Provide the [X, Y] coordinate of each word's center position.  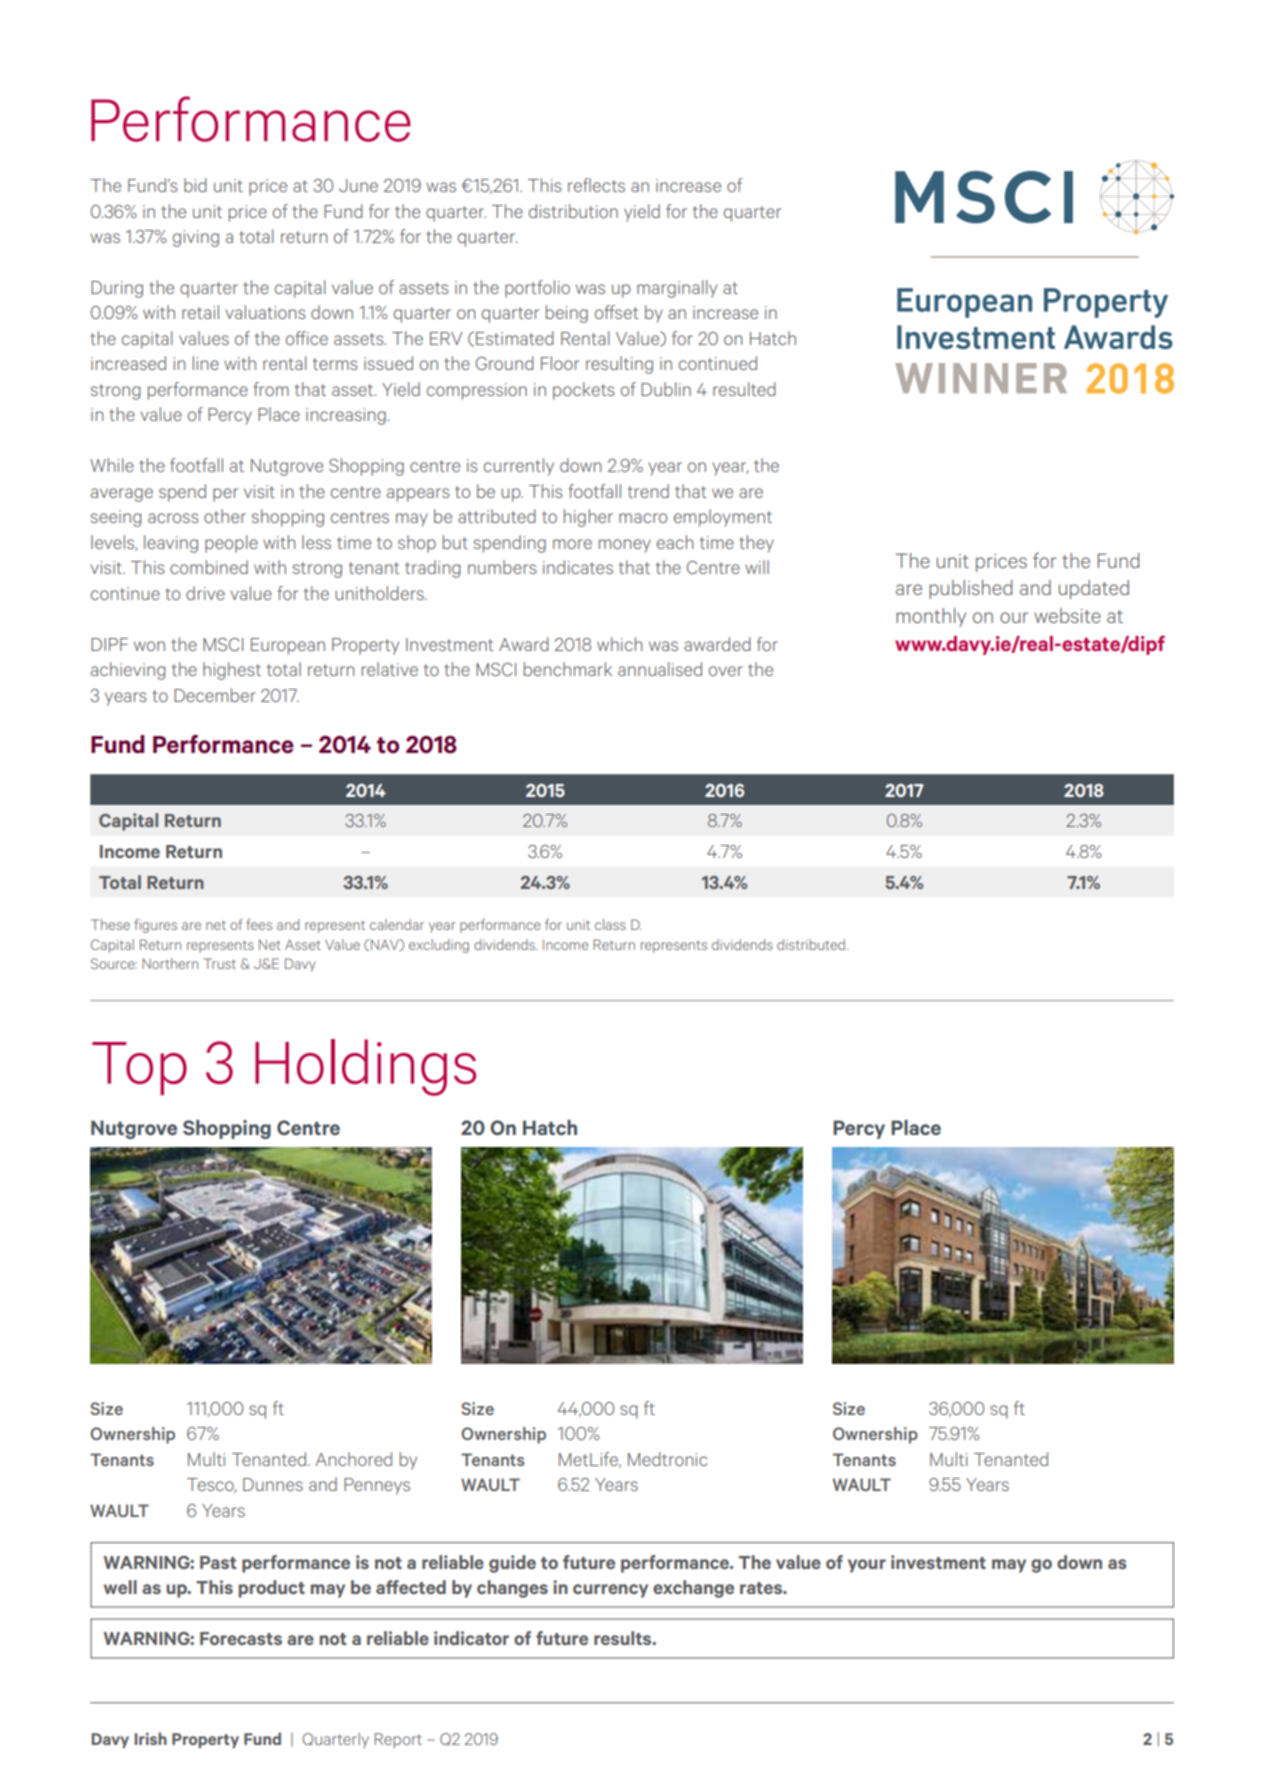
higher [588, 518]
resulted [744, 389]
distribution [573, 211]
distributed [812, 944]
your [867, 1566]
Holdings [365, 1067]
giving [196, 238]
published [970, 589]
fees [259, 924]
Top [139, 1068]
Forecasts [241, 1638]
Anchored [353, 1459]
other [225, 516]
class [610, 924]
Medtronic [667, 1459]
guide [512, 1564]
